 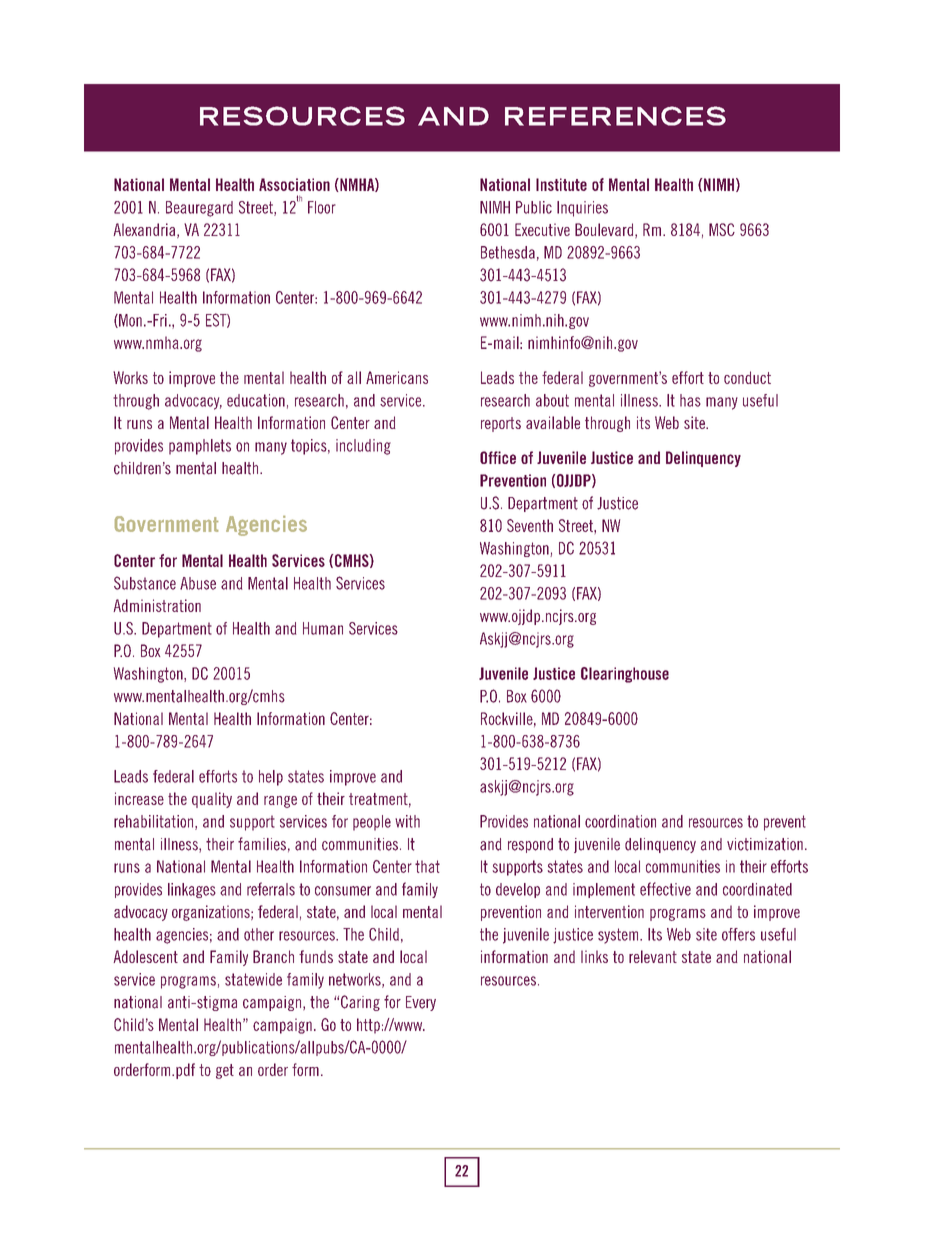 I want to click on get, so click(x=225, y=1071).
